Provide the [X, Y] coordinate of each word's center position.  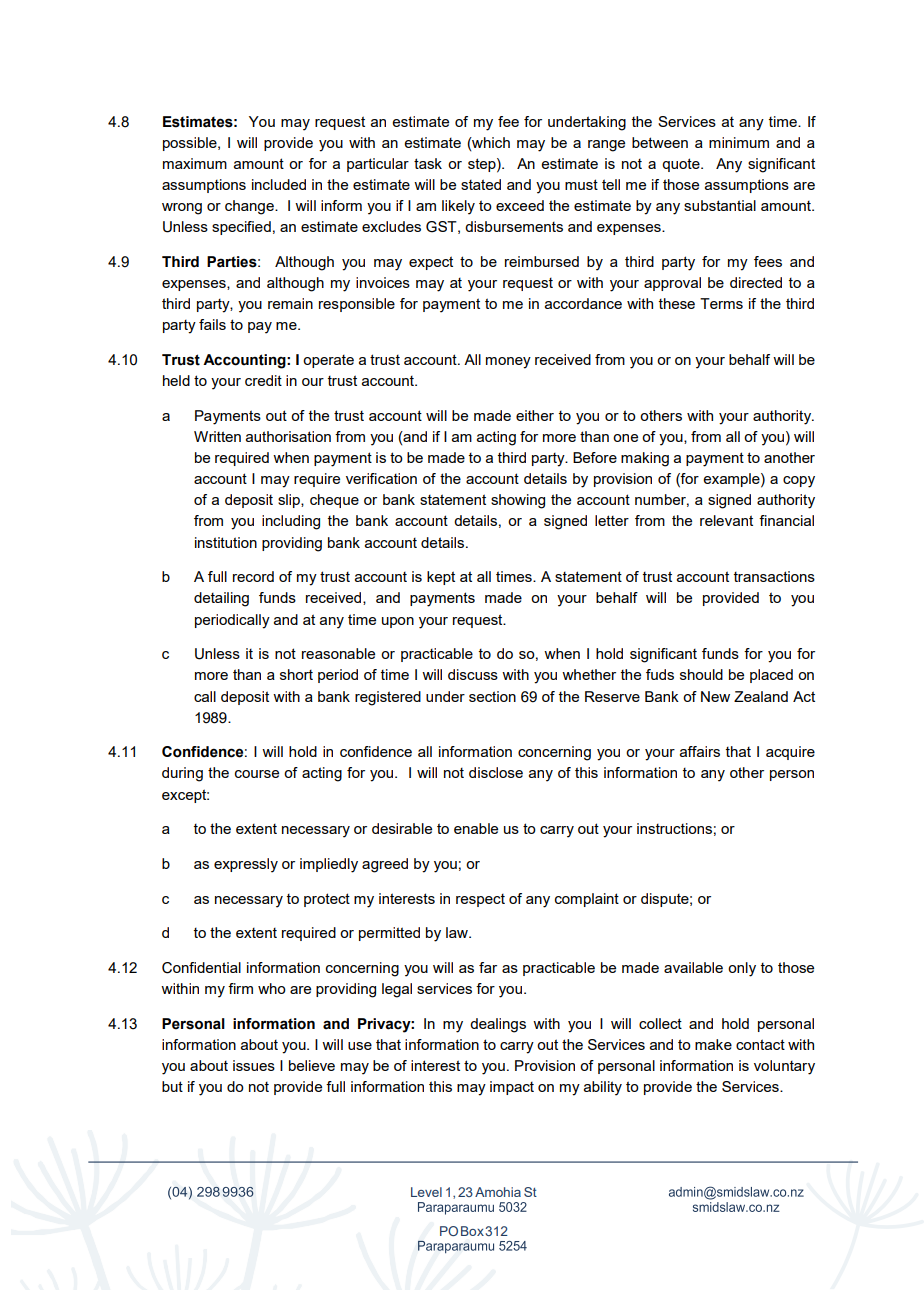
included [279, 184]
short [296, 674]
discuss [473, 674]
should [701, 674]
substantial [720, 205]
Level [426, 1192]
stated [481, 184]
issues [254, 1065]
